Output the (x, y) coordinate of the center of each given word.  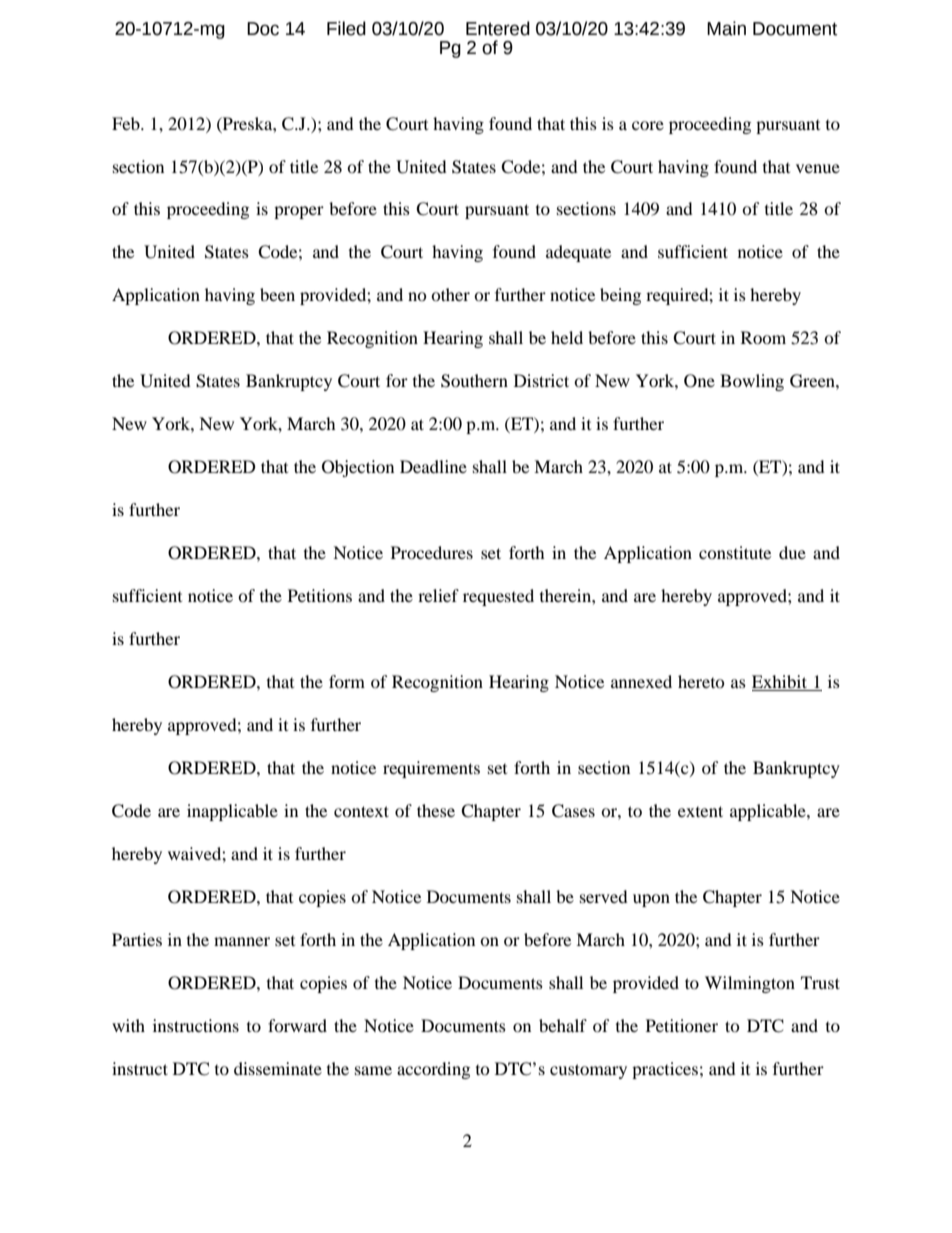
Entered (498, 28)
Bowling (752, 382)
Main (726, 28)
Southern (474, 381)
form (347, 681)
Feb (127, 123)
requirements (431, 769)
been (277, 294)
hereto (701, 681)
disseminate (278, 1068)
